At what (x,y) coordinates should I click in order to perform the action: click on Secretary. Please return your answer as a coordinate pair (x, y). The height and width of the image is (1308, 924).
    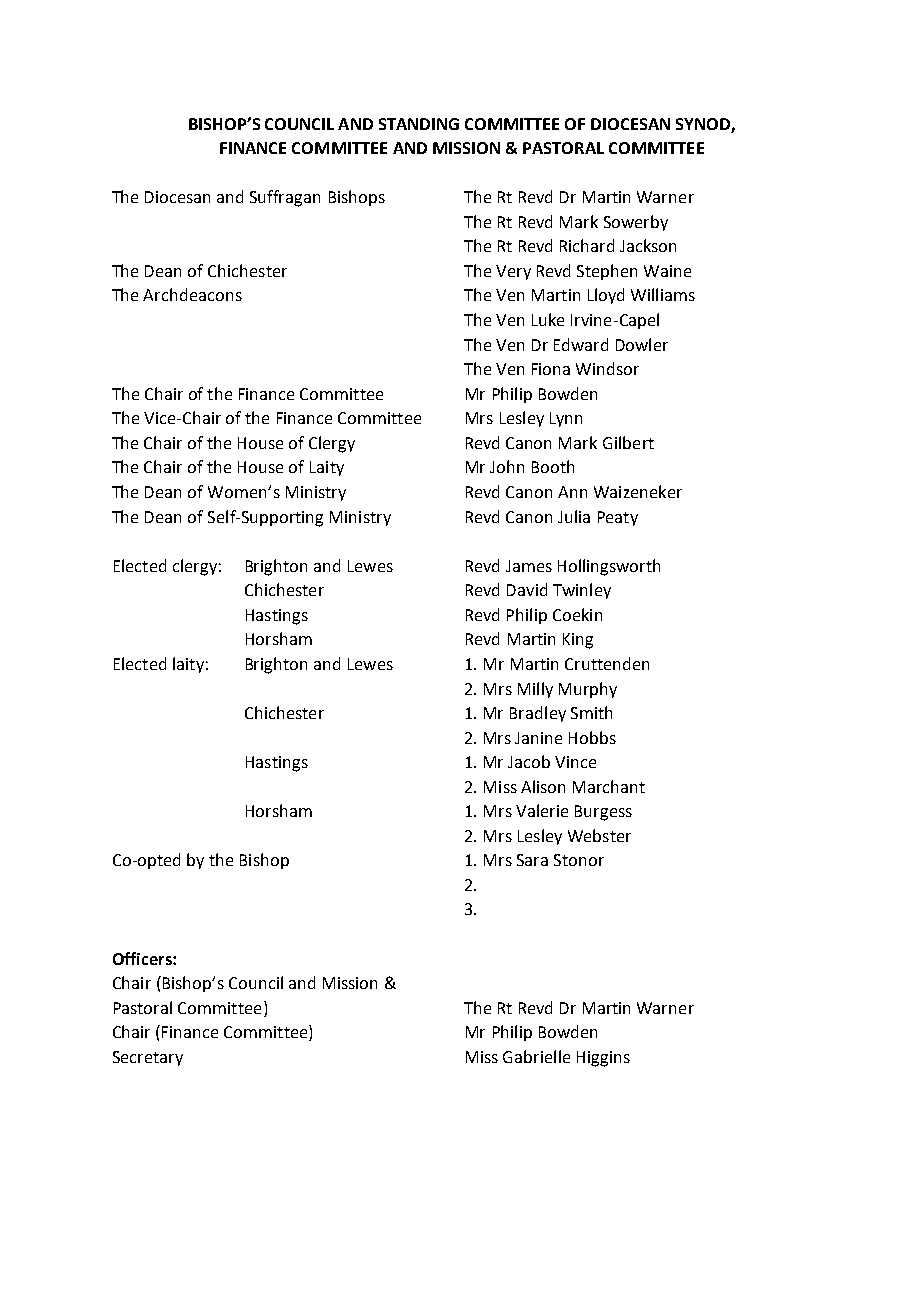
    Looking at the image, I should click on (148, 1058).
